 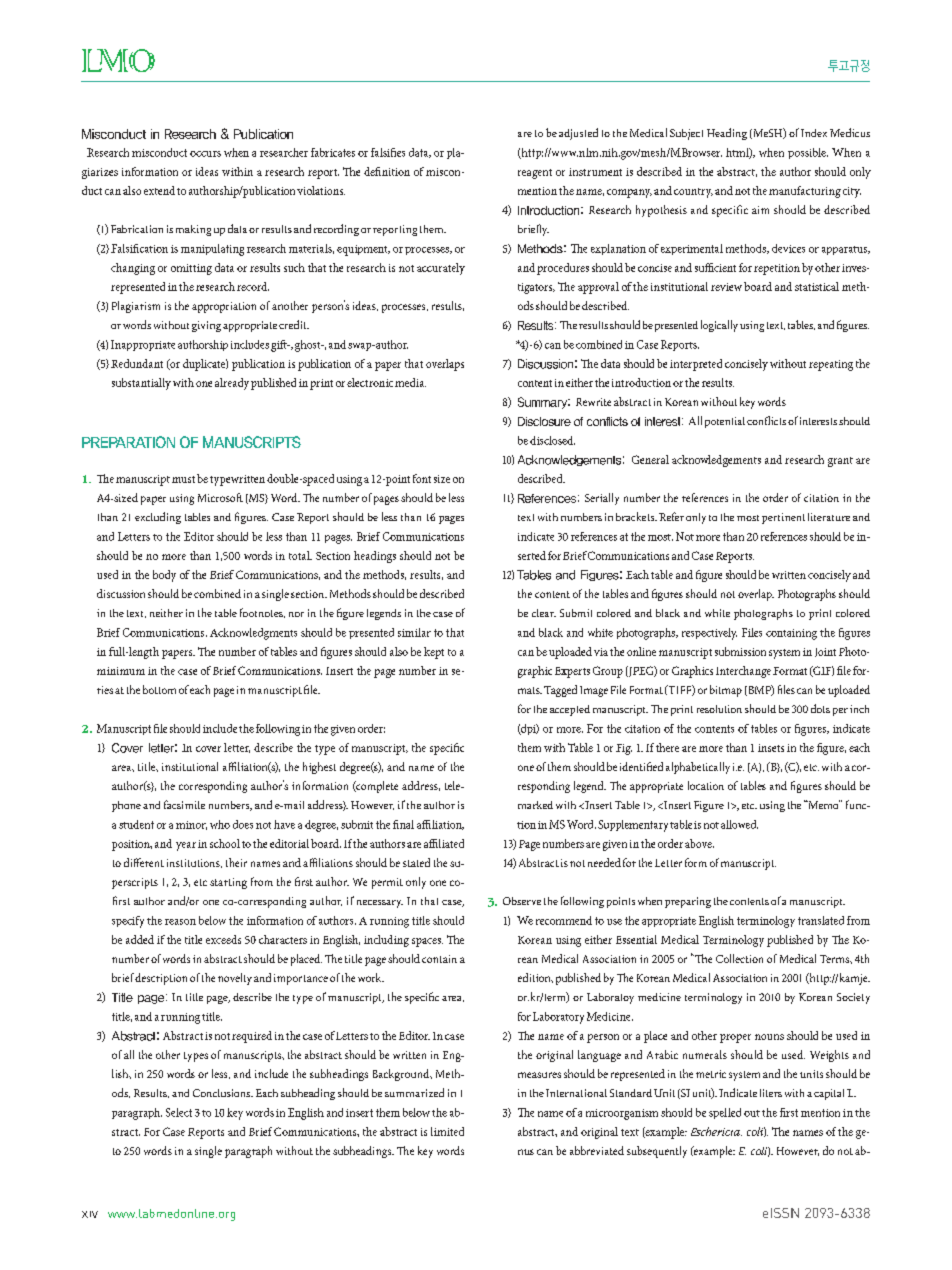 What do you see at coordinates (535, 174) in the image?
I see `reagent` at bounding box center [535, 174].
